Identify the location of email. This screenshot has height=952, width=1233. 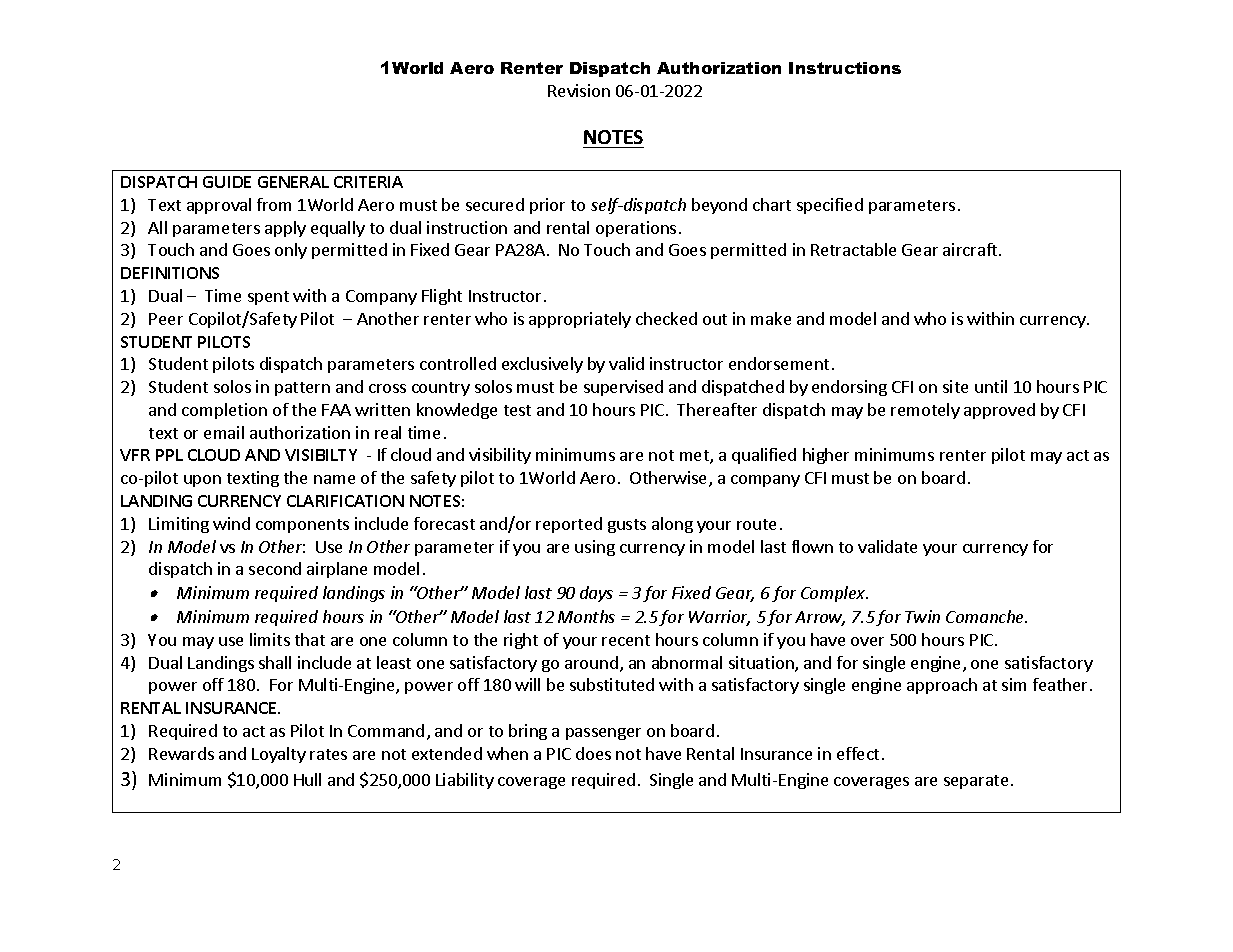
(224, 432).
